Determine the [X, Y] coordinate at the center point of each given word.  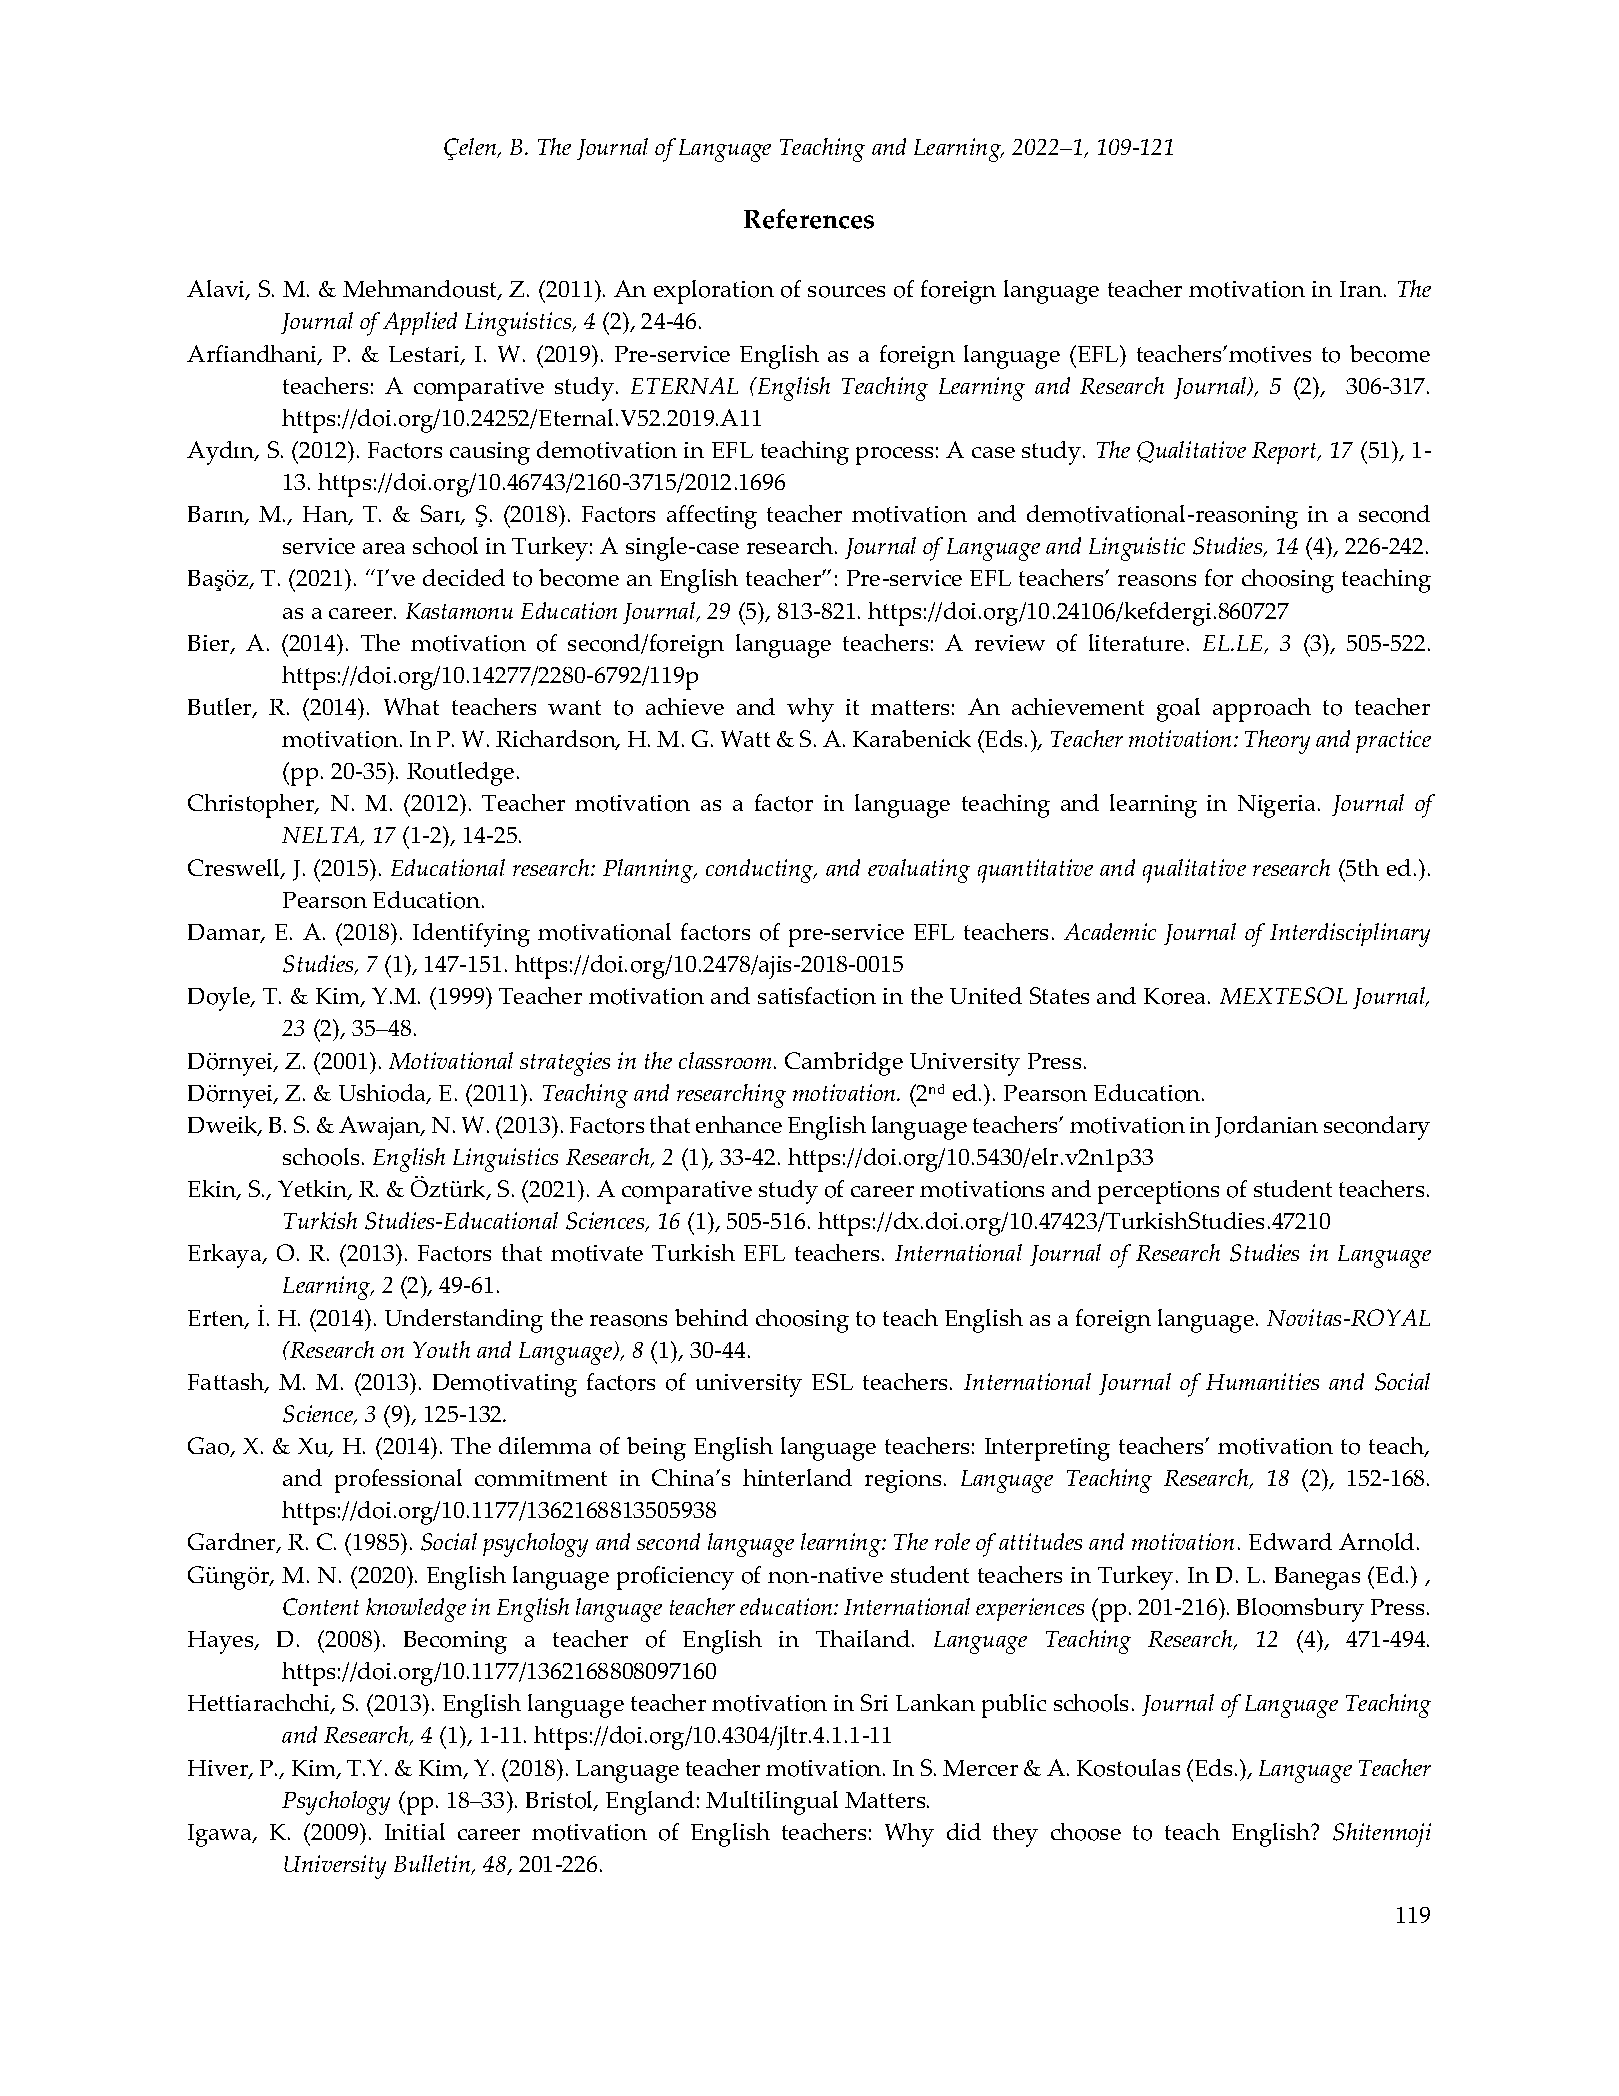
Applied [420, 323]
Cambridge [844, 1064]
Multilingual [772, 1803]
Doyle [220, 999]
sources [846, 292]
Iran [1362, 289]
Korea [1174, 996]
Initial [415, 1831]
